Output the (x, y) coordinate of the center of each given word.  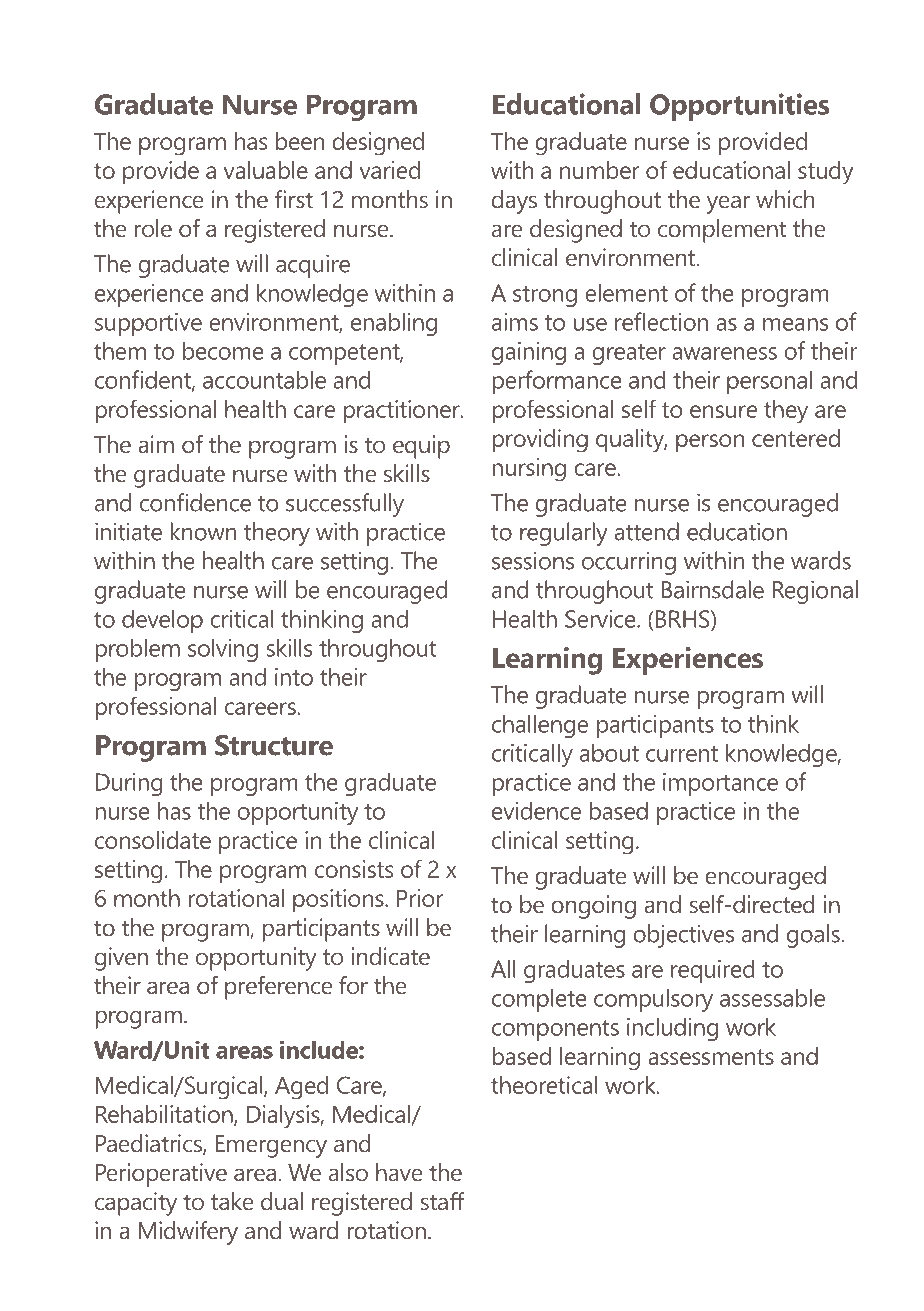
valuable (266, 170)
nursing (529, 470)
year (729, 204)
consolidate (153, 840)
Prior (420, 898)
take (232, 1201)
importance (720, 784)
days (514, 202)
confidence (195, 502)
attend (646, 531)
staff (443, 1201)
